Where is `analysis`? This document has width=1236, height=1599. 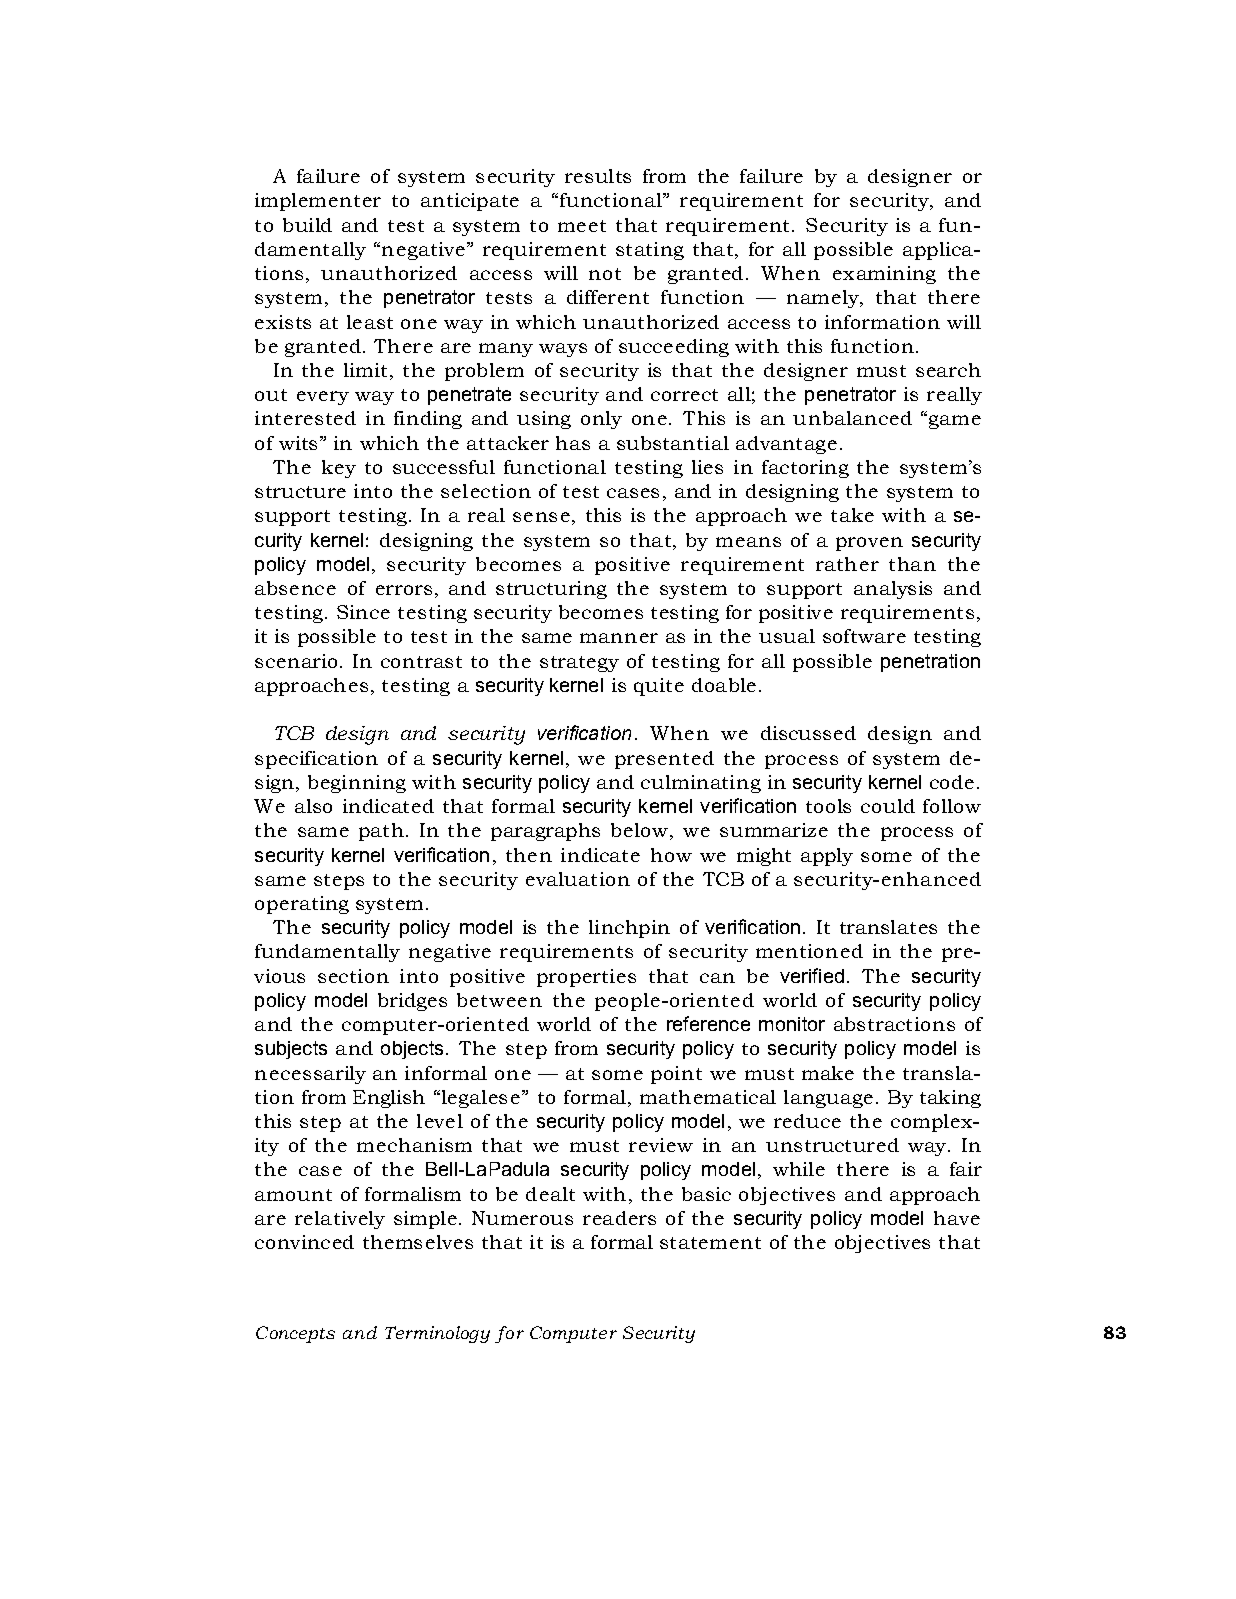
analysis is located at coordinates (893, 590).
